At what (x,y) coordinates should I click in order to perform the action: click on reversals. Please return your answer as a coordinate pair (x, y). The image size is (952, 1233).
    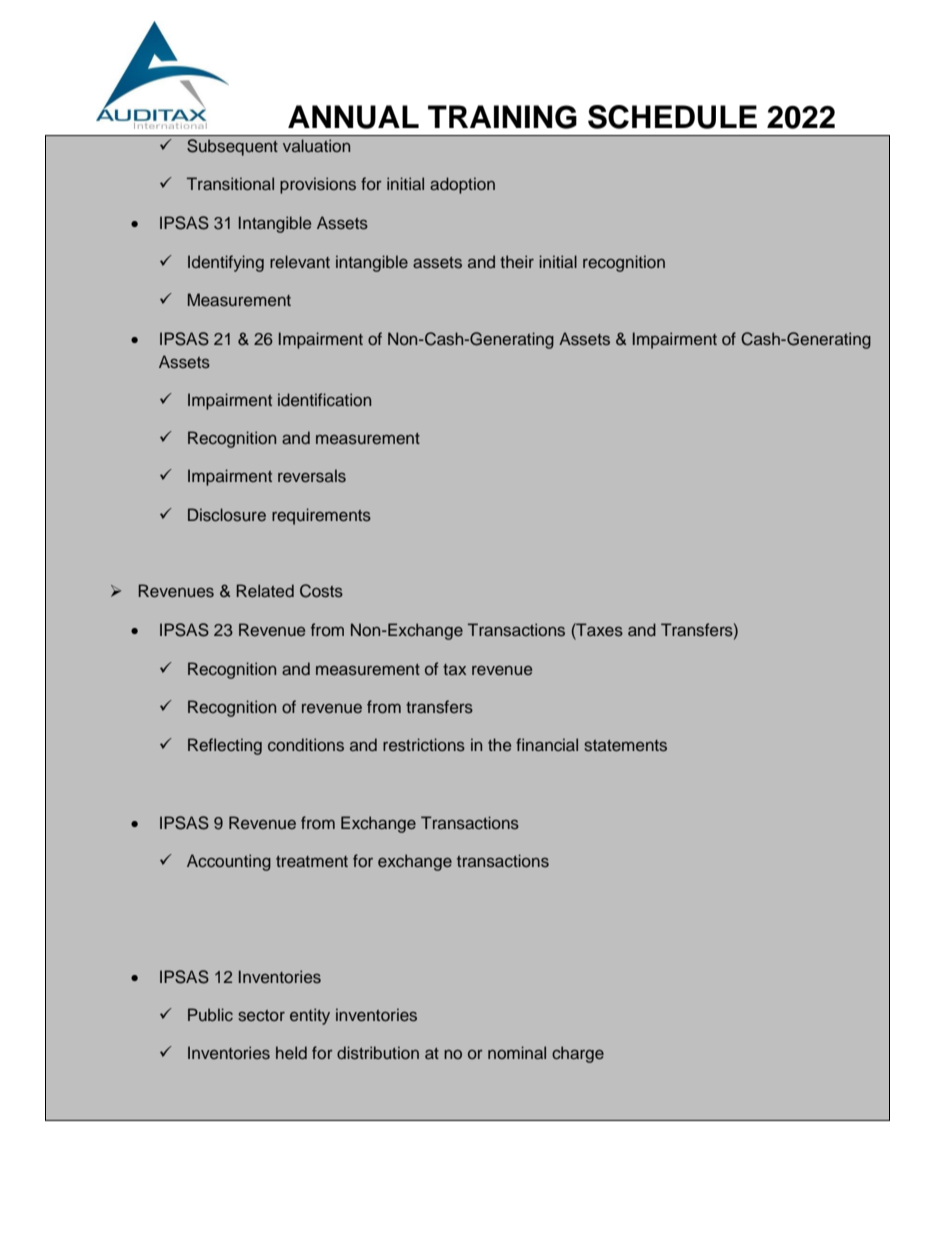
    Looking at the image, I should click on (312, 475).
